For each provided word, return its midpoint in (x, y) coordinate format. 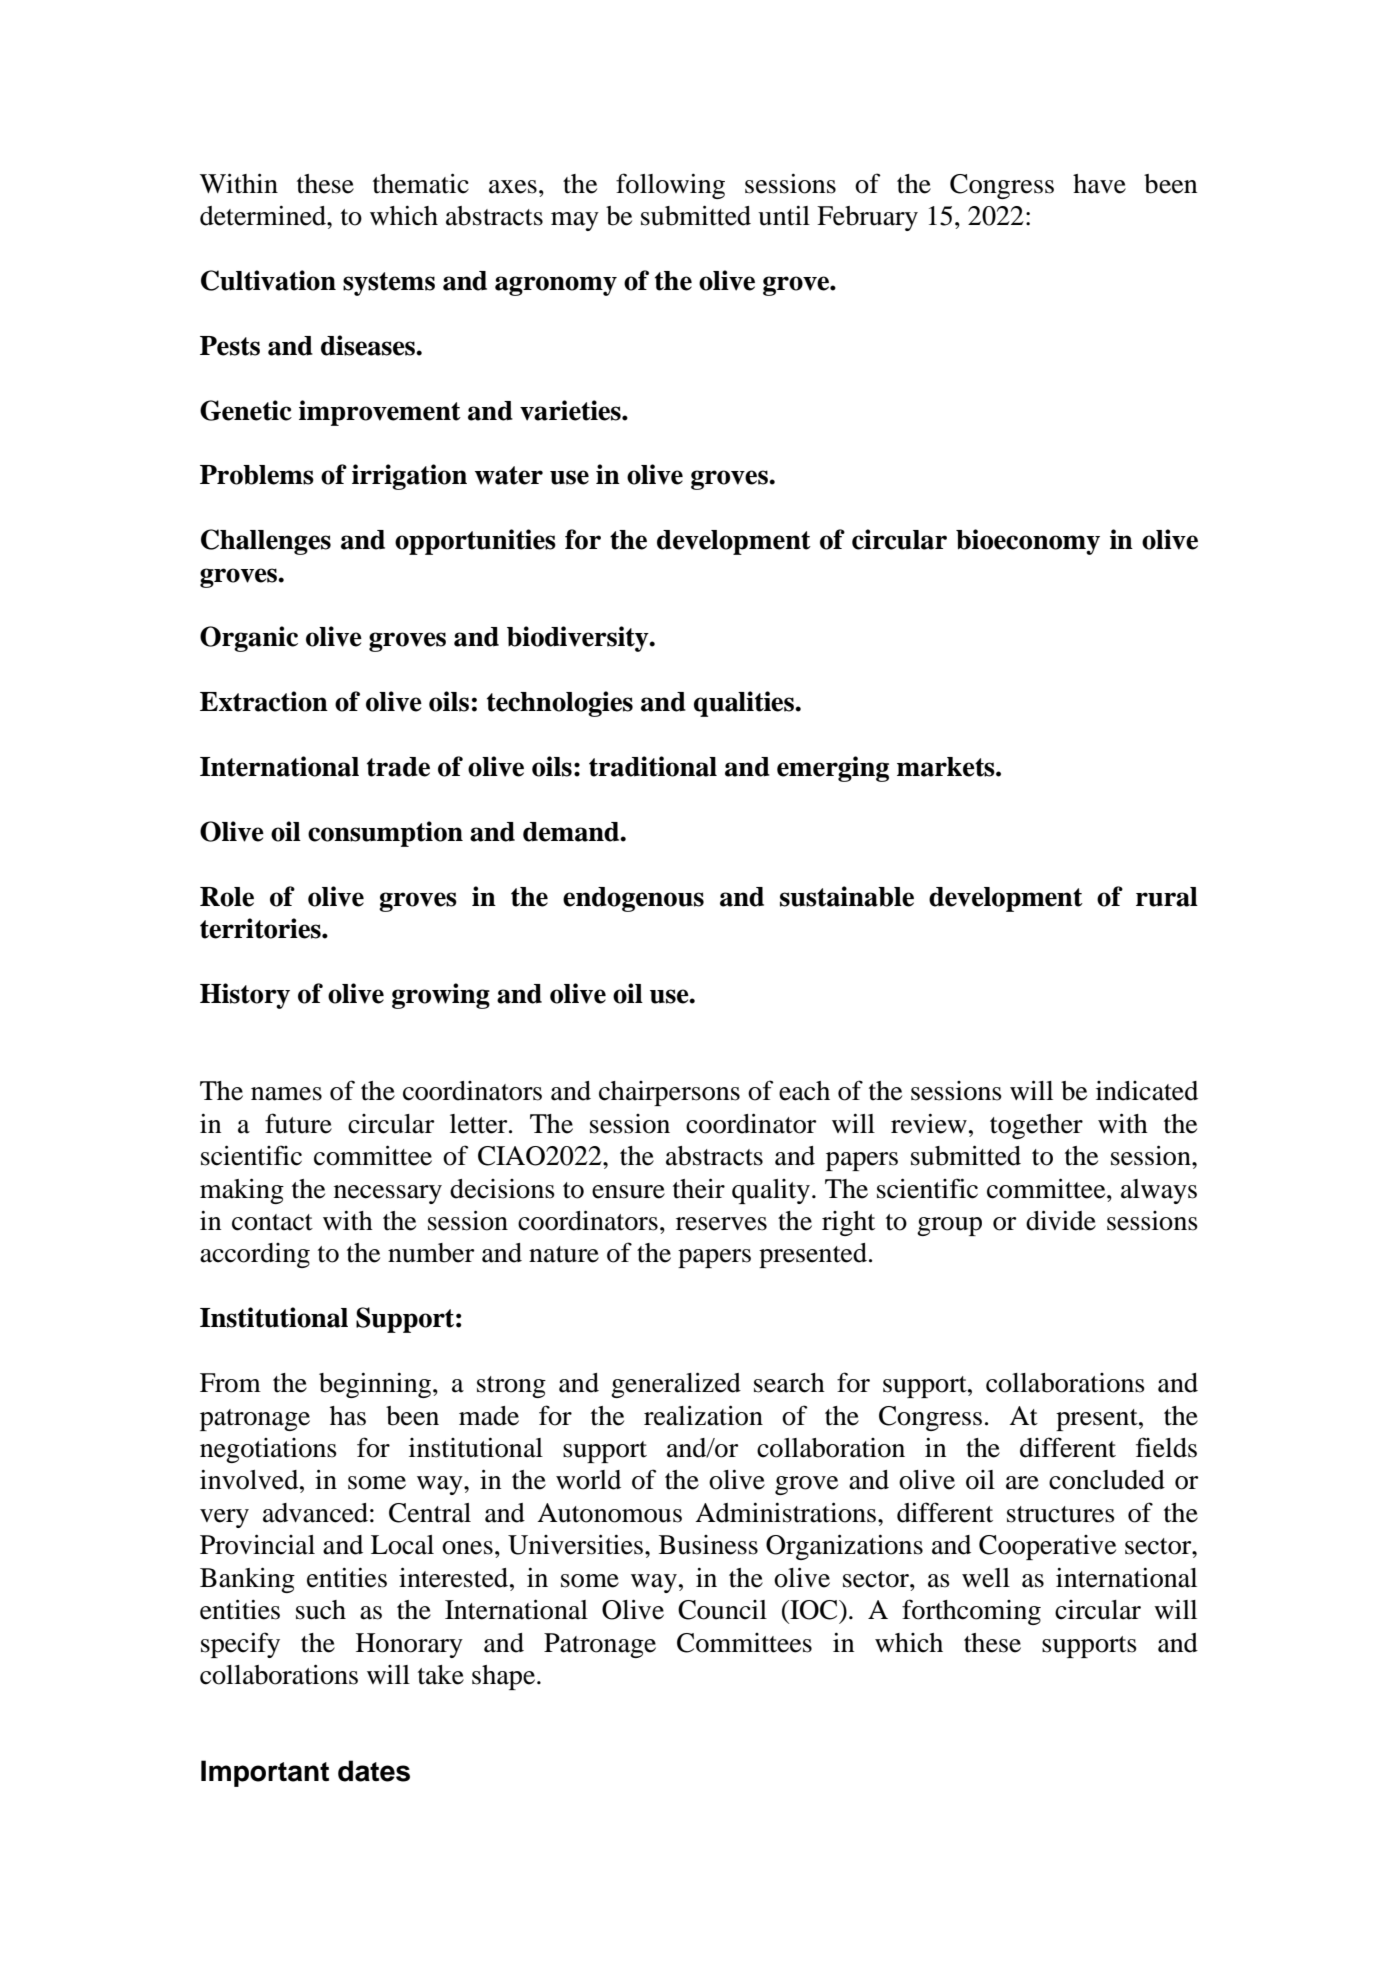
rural (1167, 897)
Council (722, 1610)
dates (374, 1771)
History (245, 996)
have (1099, 184)
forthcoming (971, 1612)
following (670, 186)
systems (389, 284)
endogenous (633, 899)
